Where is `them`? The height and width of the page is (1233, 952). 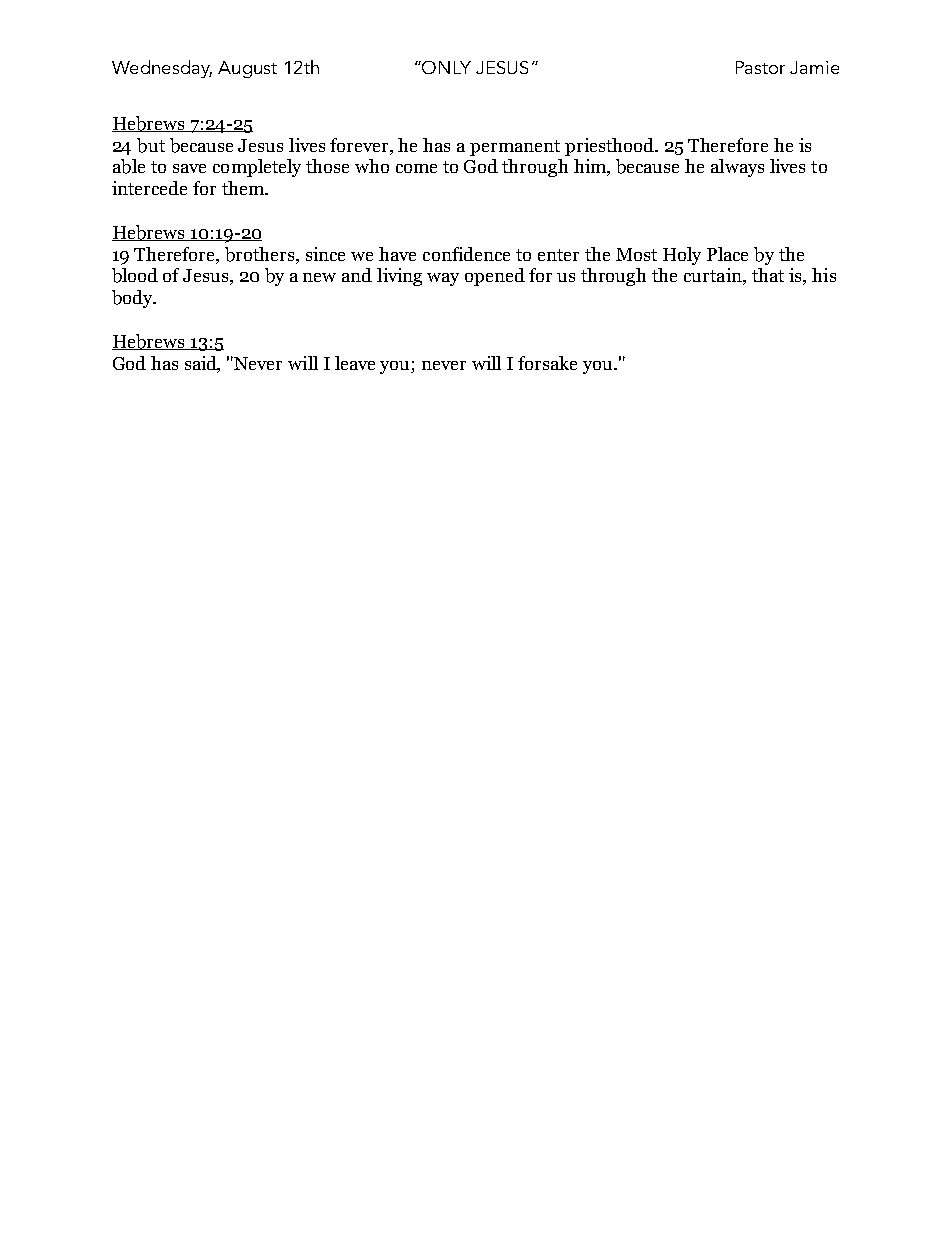
them is located at coordinates (244, 188).
